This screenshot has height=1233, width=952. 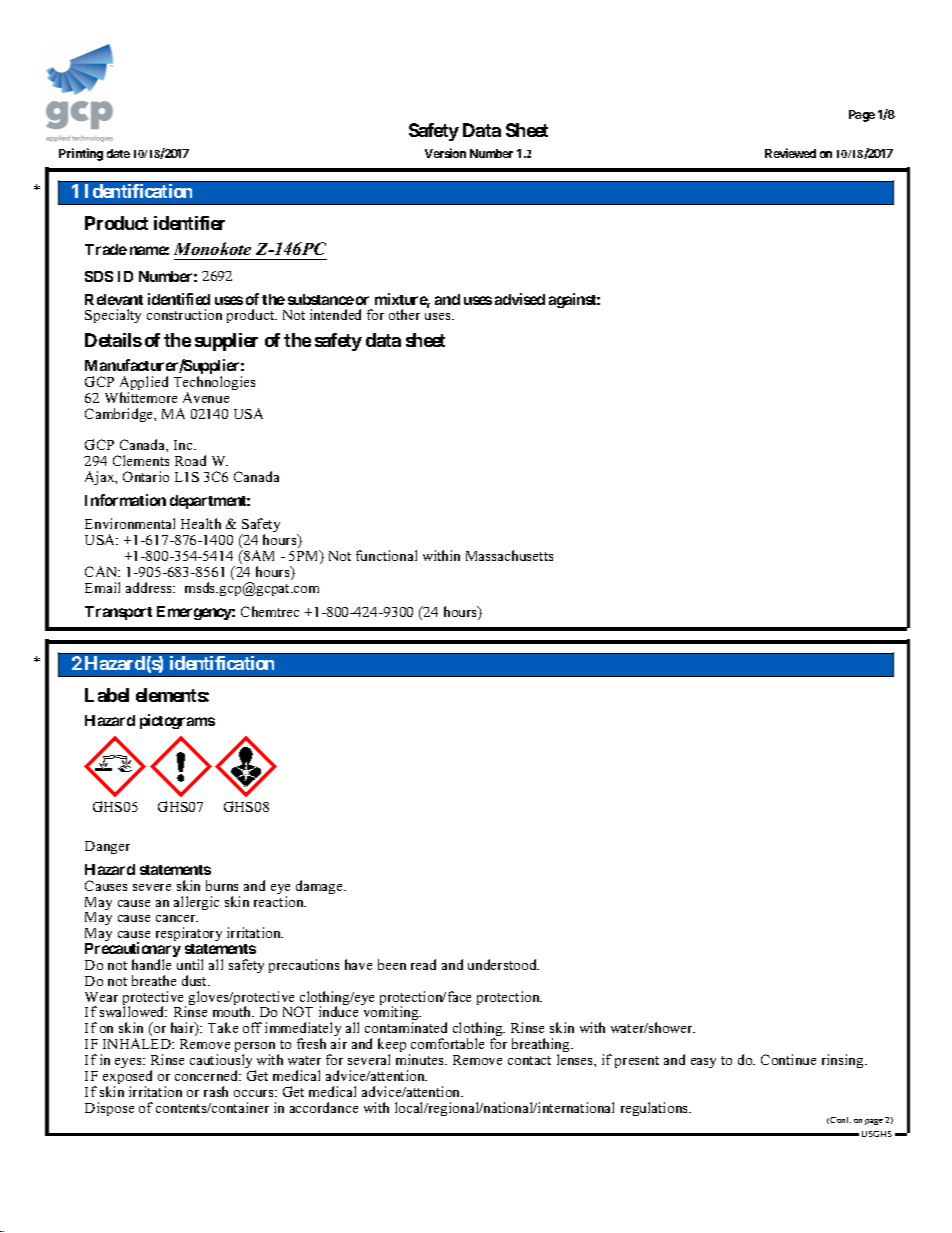 I want to click on functional, so click(x=386, y=555).
